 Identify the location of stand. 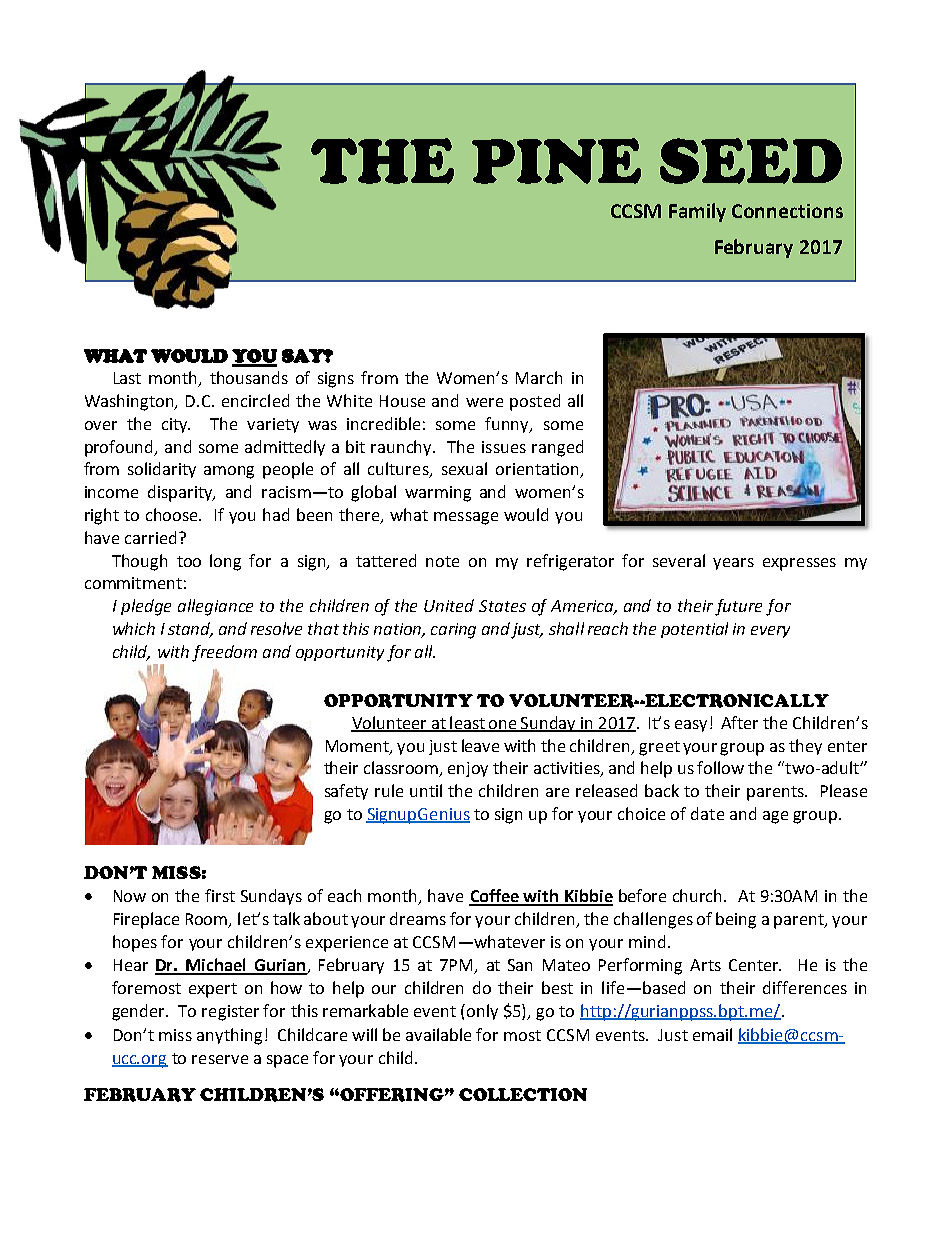
(190, 630).
